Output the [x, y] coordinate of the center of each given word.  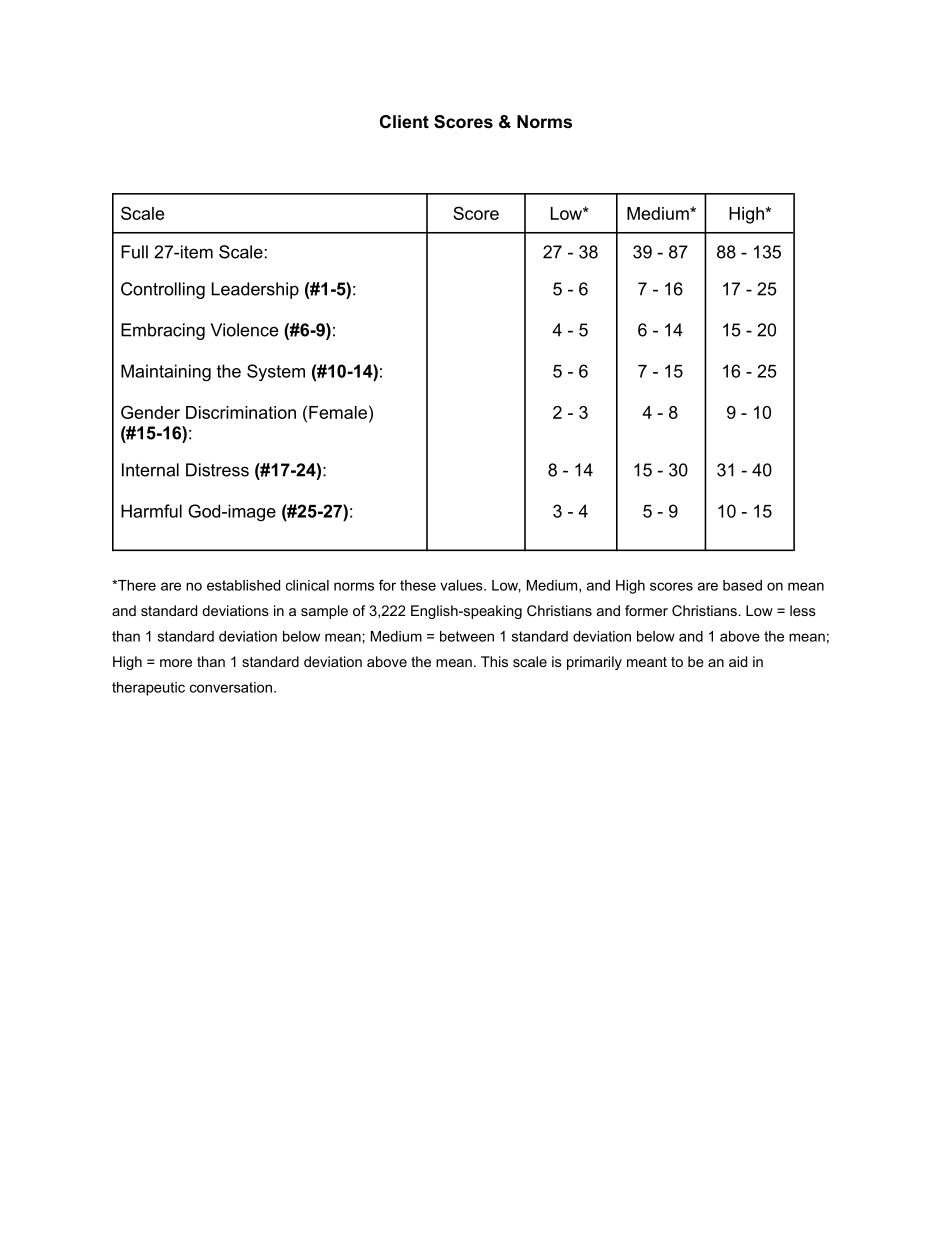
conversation [231, 687]
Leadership [255, 290]
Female [338, 412]
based [742, 585]
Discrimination [241, 412]
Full [134, 252]
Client [404, 122]
